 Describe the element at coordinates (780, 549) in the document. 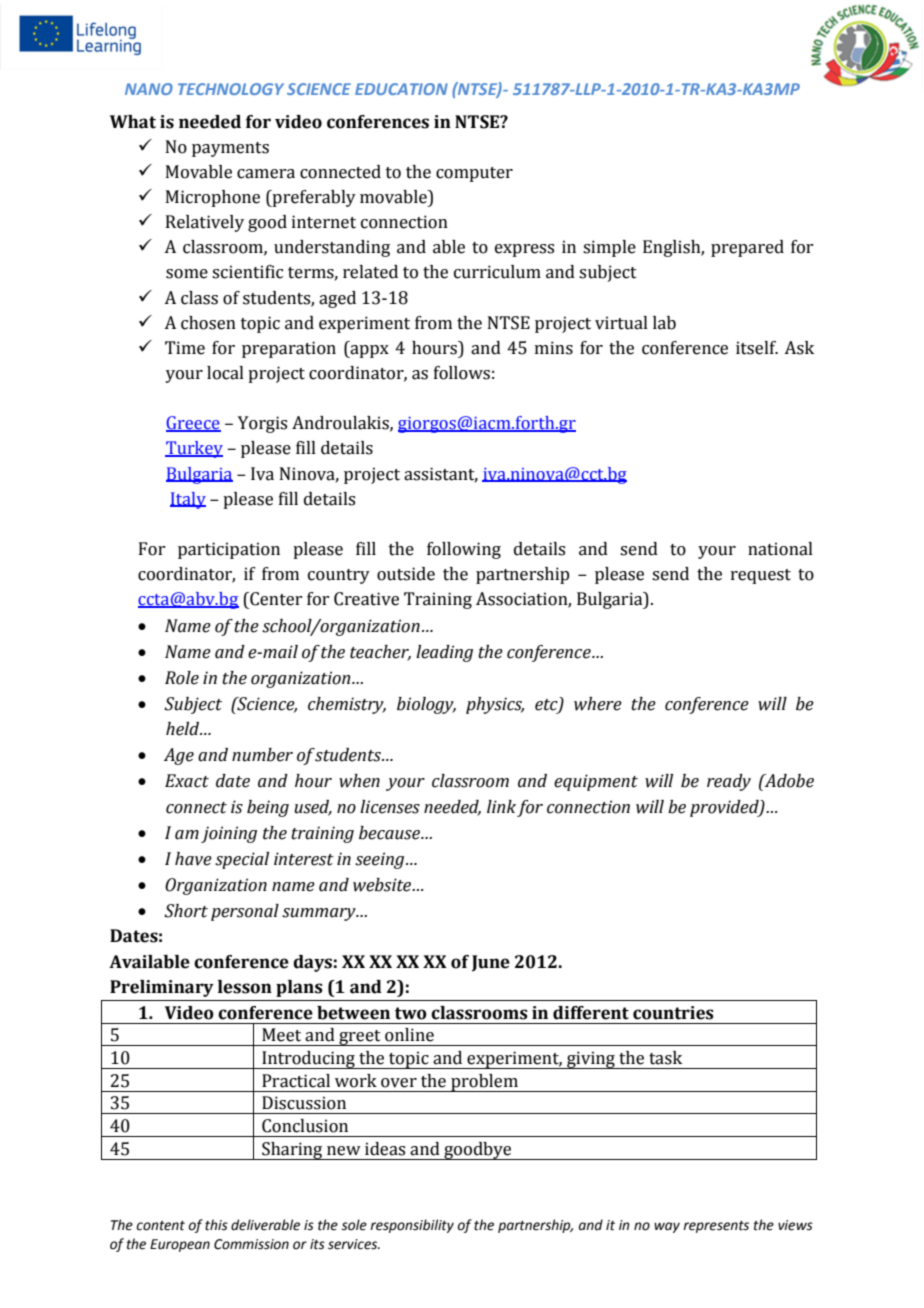

I see `national` at that location.
